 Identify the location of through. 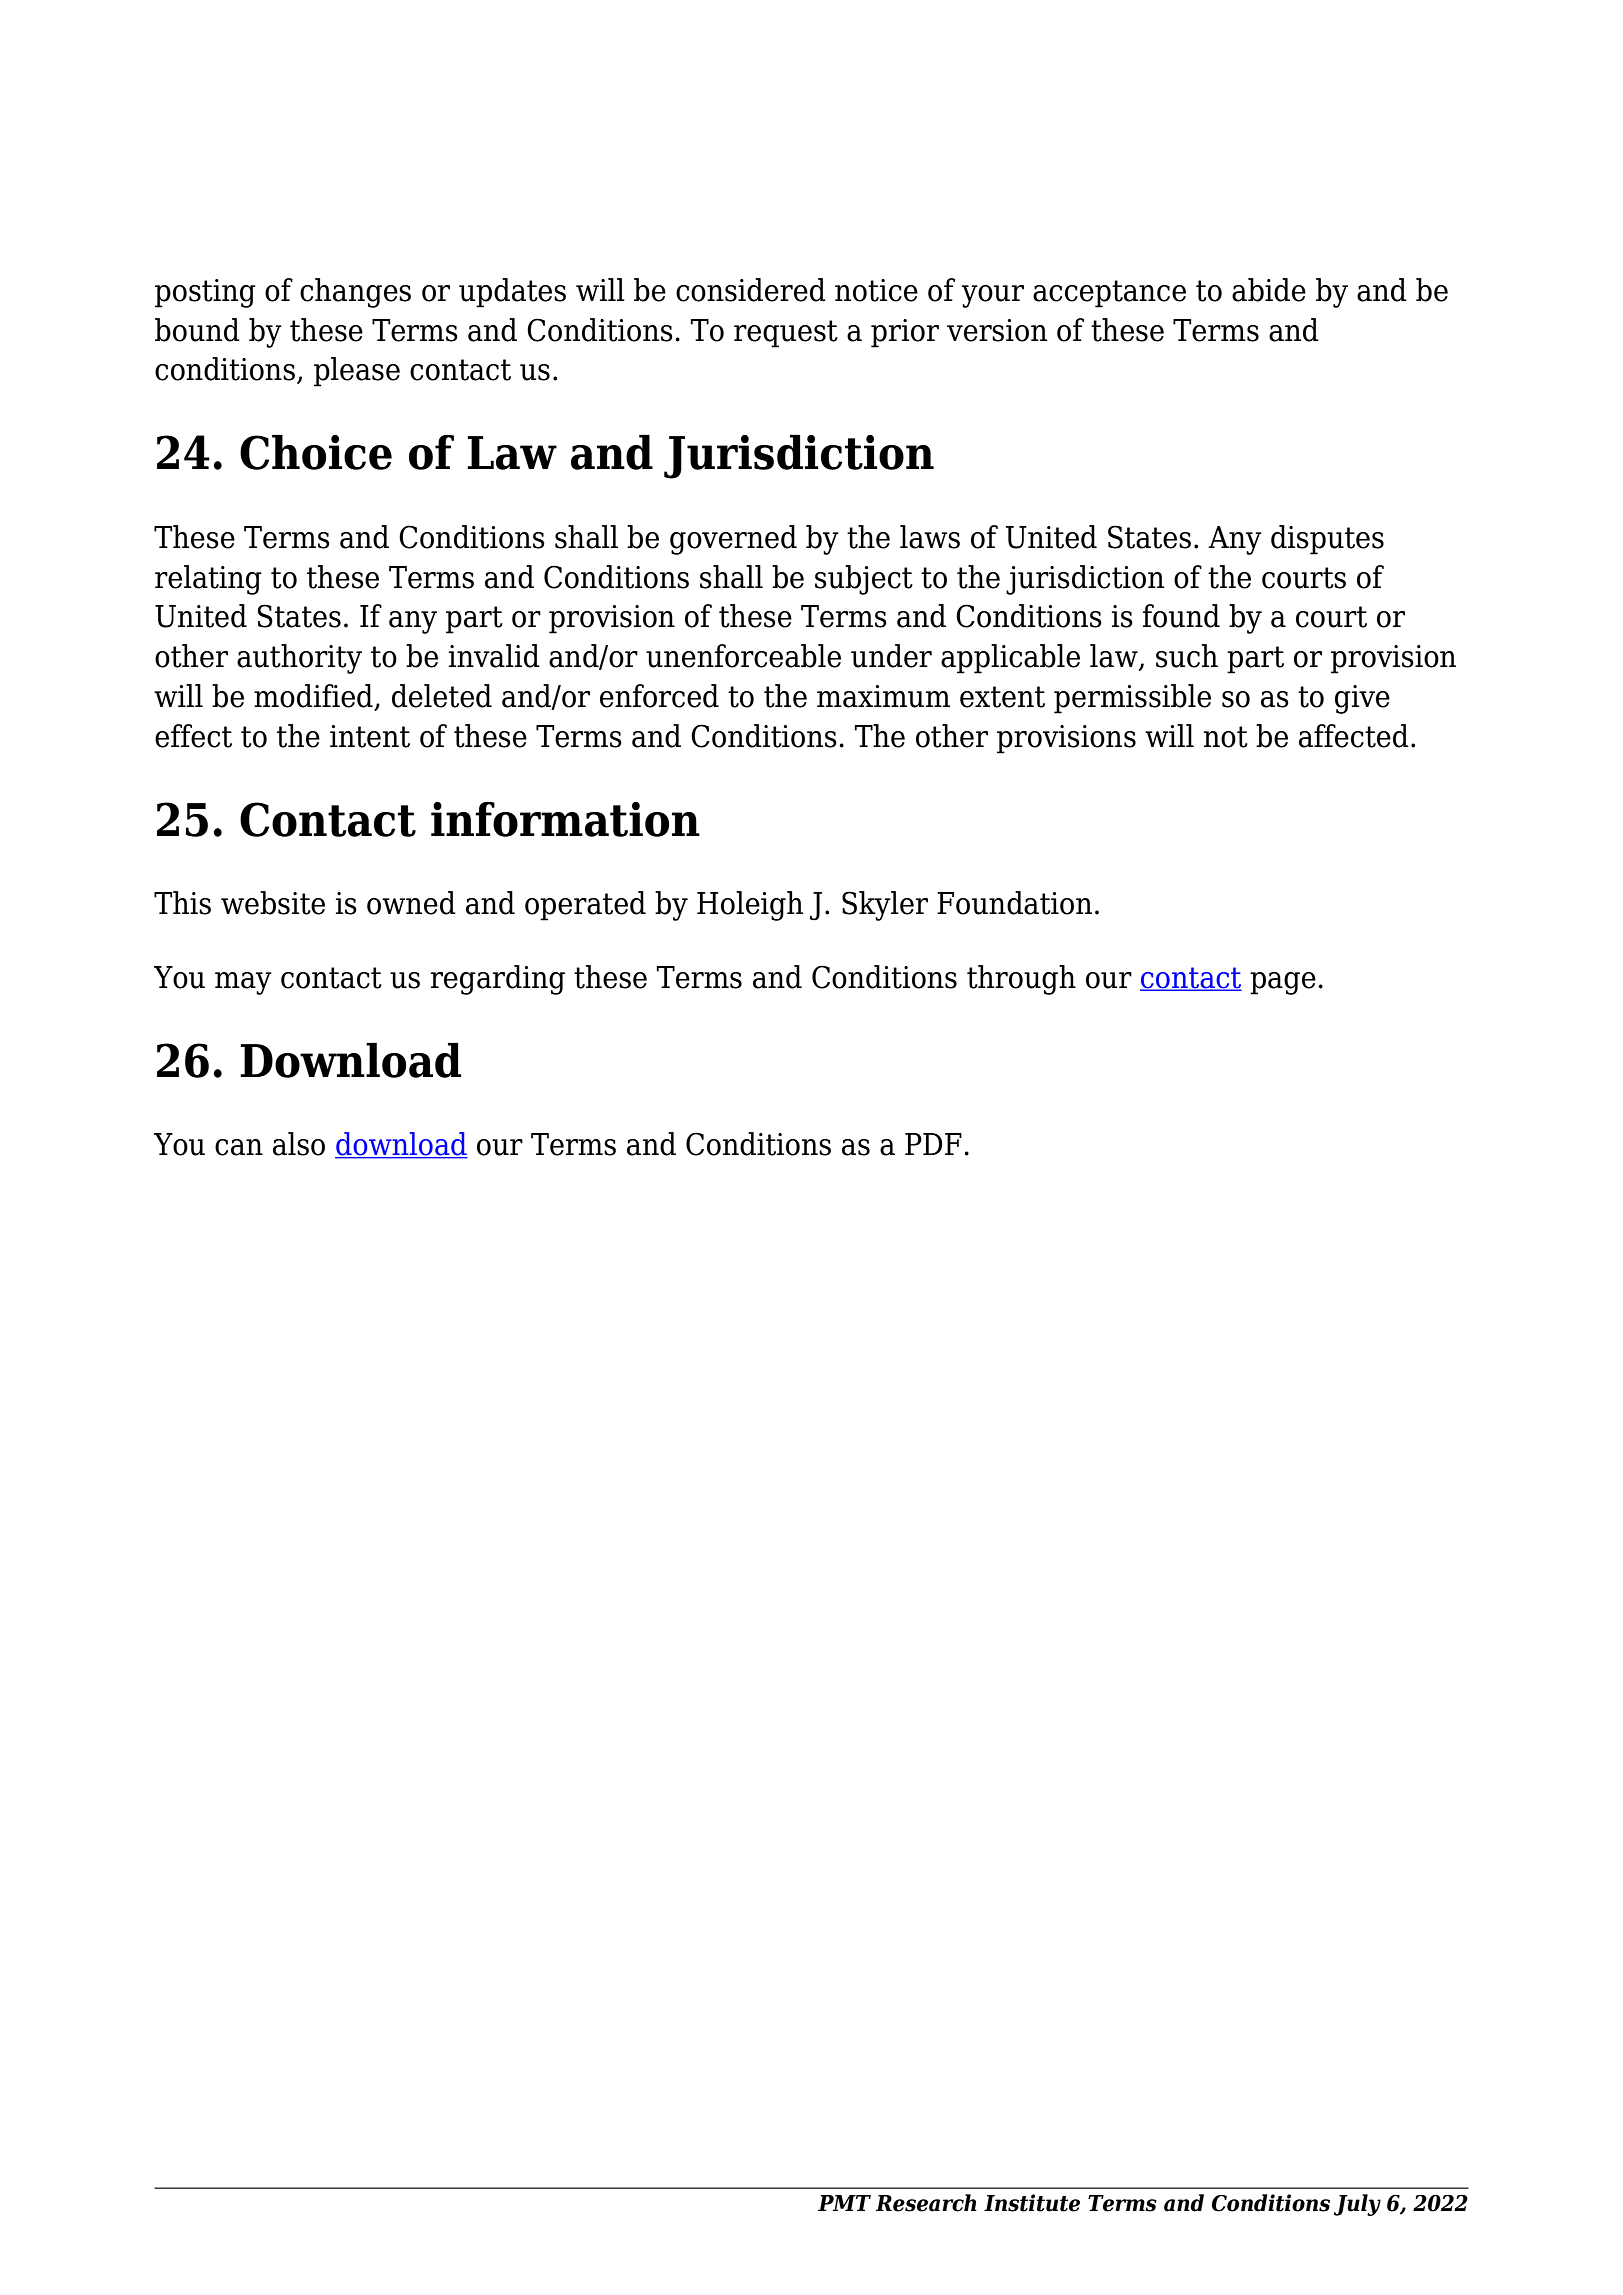
(1021, 980).
